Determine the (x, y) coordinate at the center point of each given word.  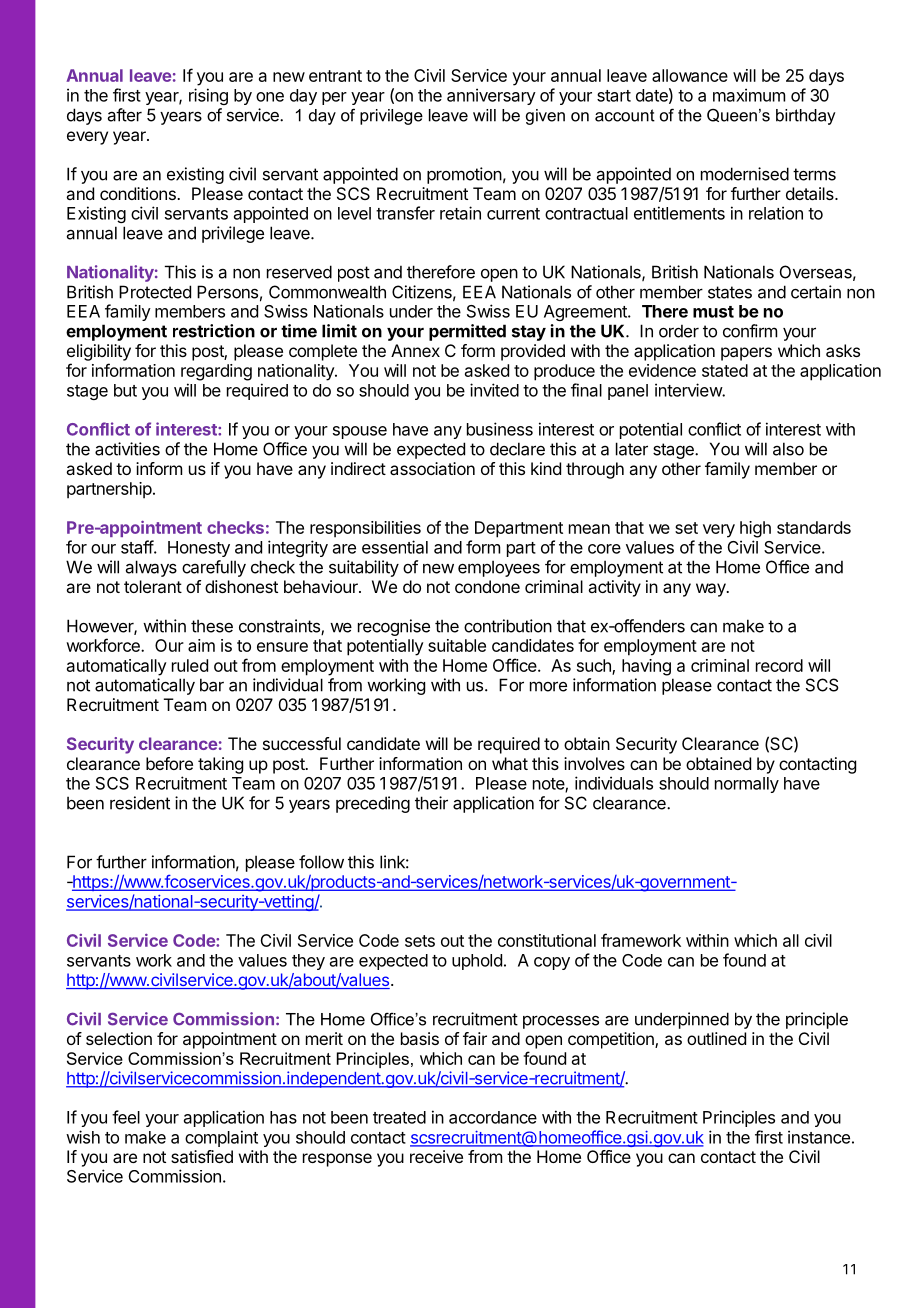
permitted (467, 332)
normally (747, 785)
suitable (457, 645)
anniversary (491, 96)
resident (140, 803)
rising (208, 96)
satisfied (202, 1156)
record (779, 665)
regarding (216, 372)
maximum (749, 95)
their (431, 803)
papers (746, 354)
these (212, 626)
